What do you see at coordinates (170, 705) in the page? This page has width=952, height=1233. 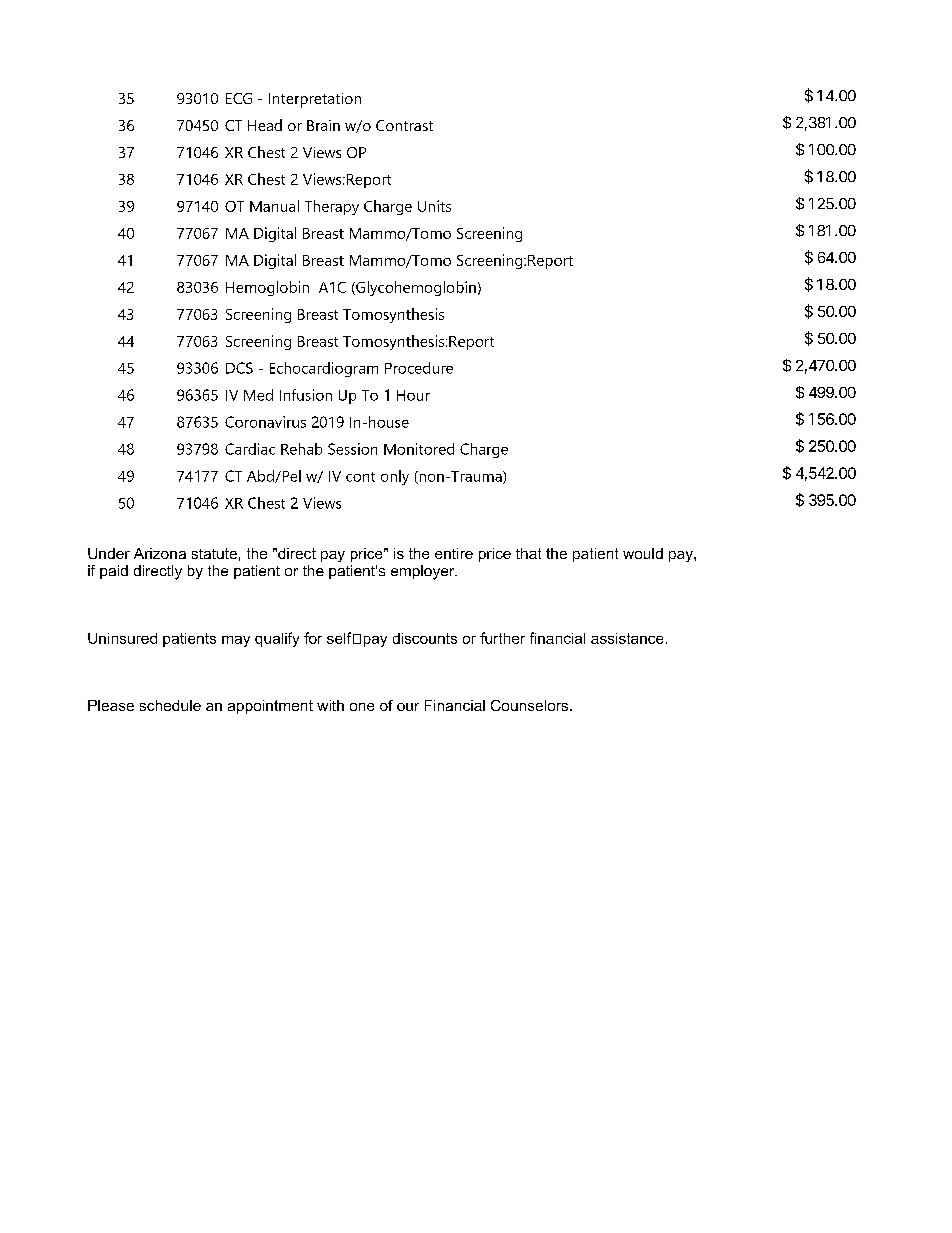 I see `schedule` at bounding box center [170, 705].
